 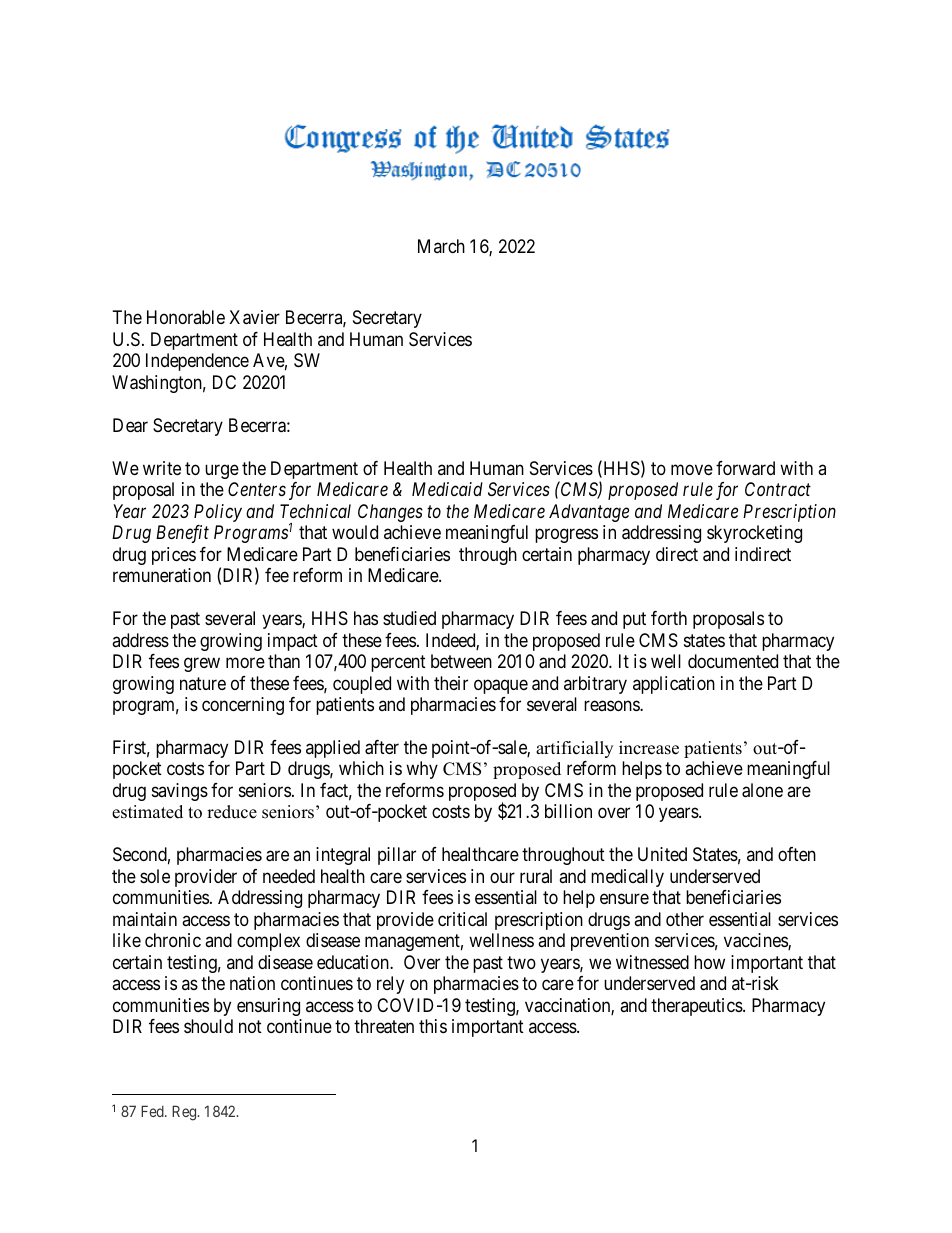 What do you see at coordinates (155, 876) in the page?
I see `sole` at bounding box center [155, 876].
